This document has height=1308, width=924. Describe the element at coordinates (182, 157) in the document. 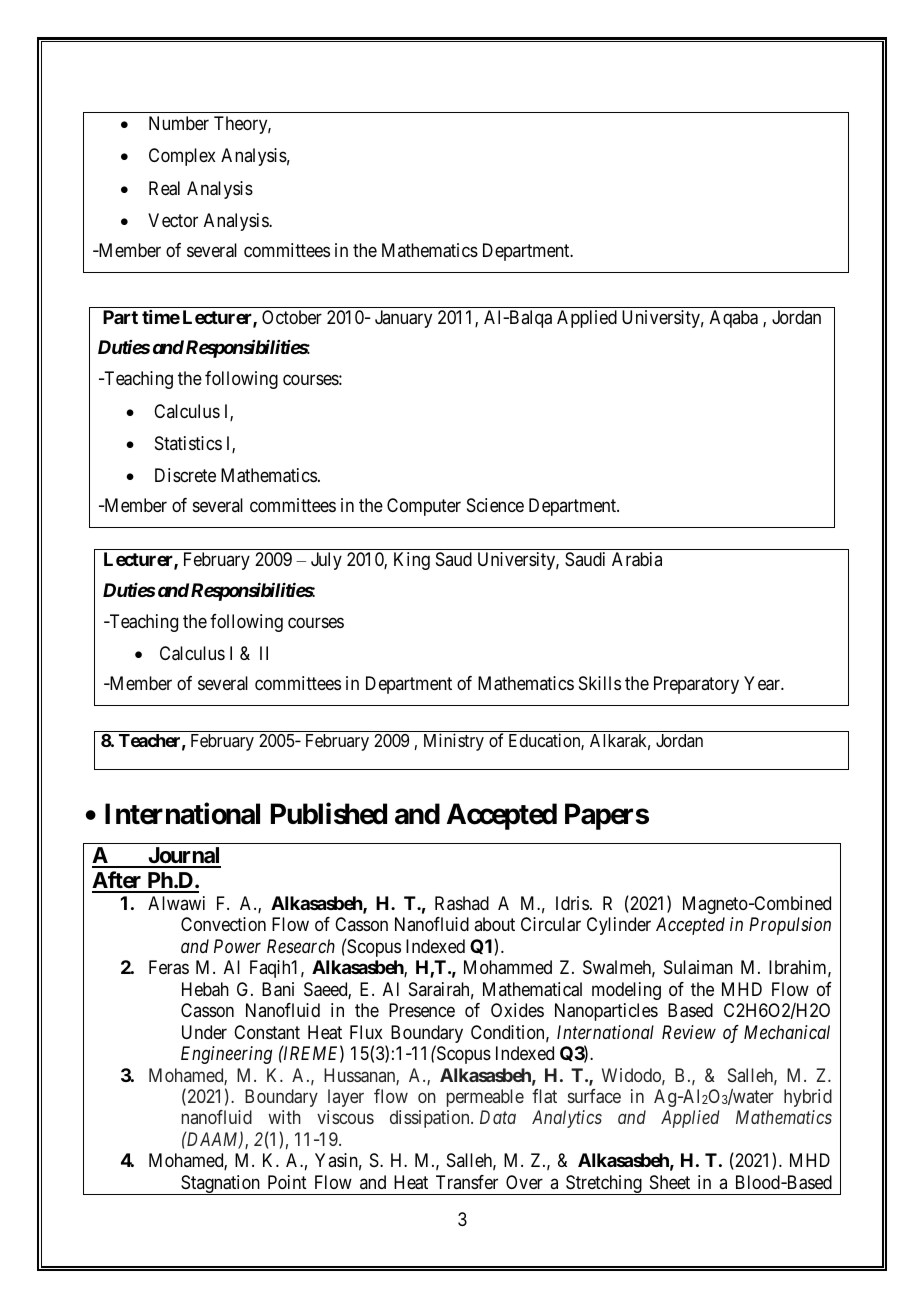

I see `Complex` at that location.
